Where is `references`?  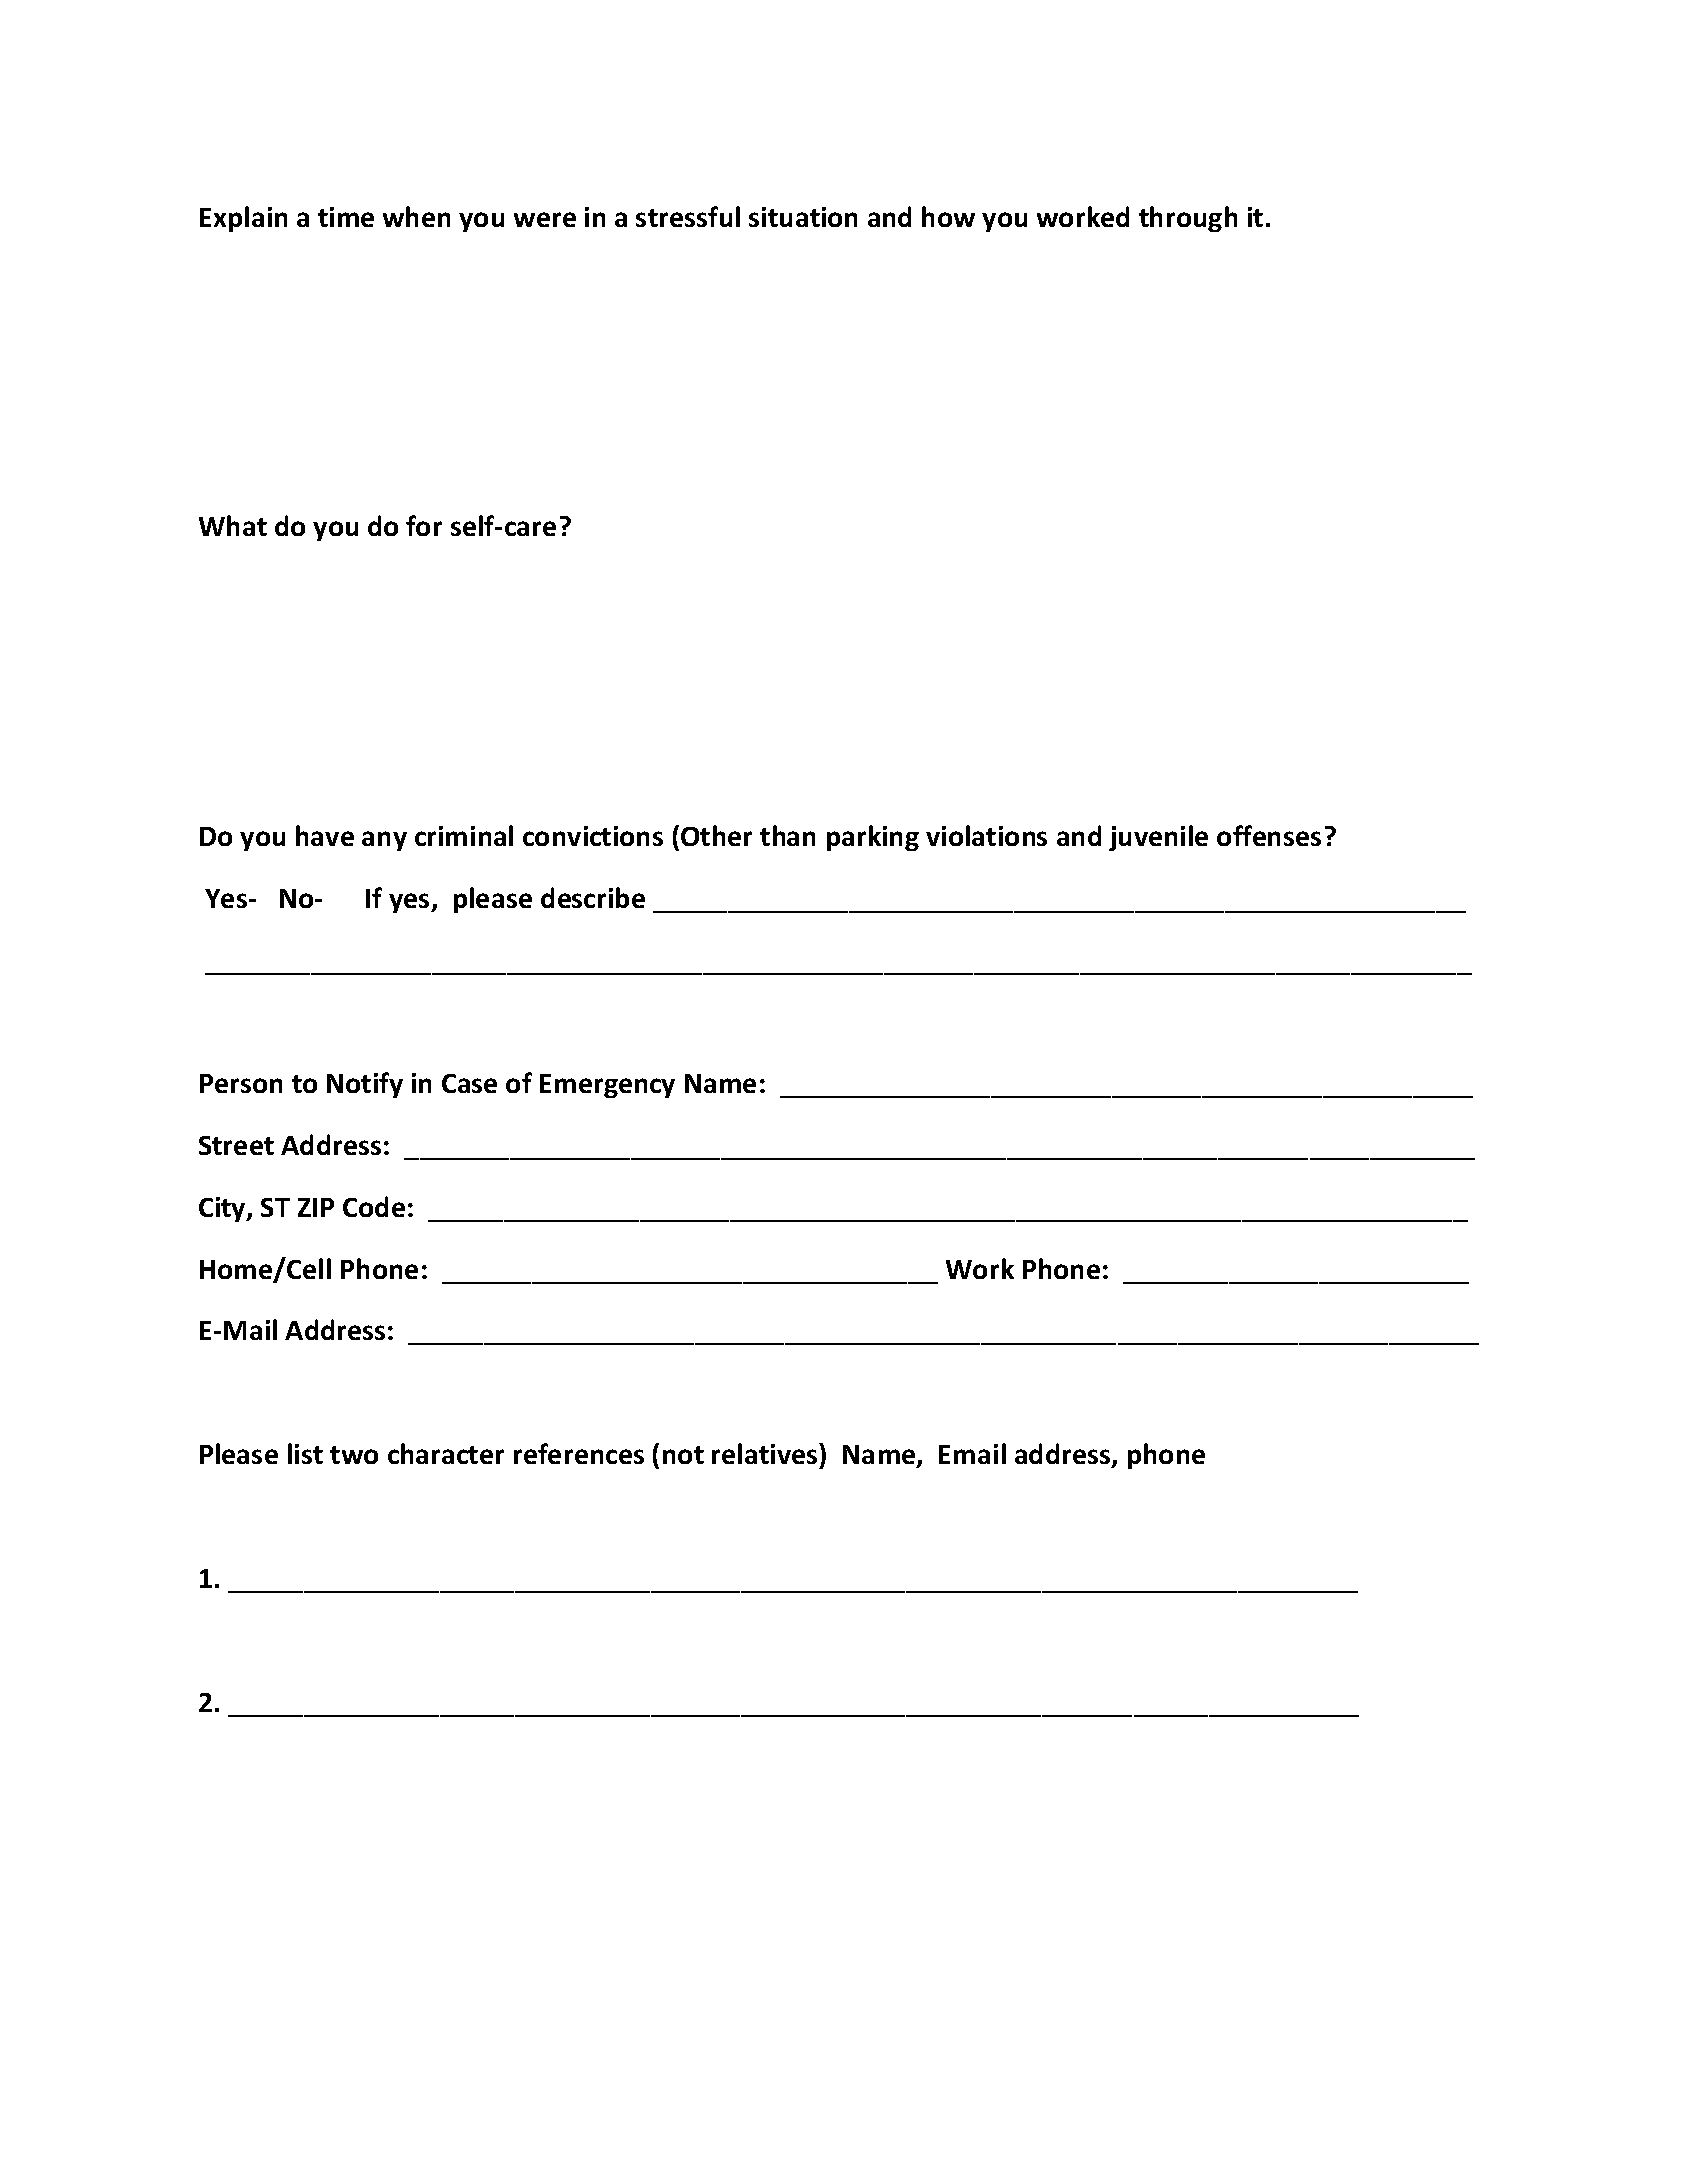 references is located at coordinates (579, 1453).
